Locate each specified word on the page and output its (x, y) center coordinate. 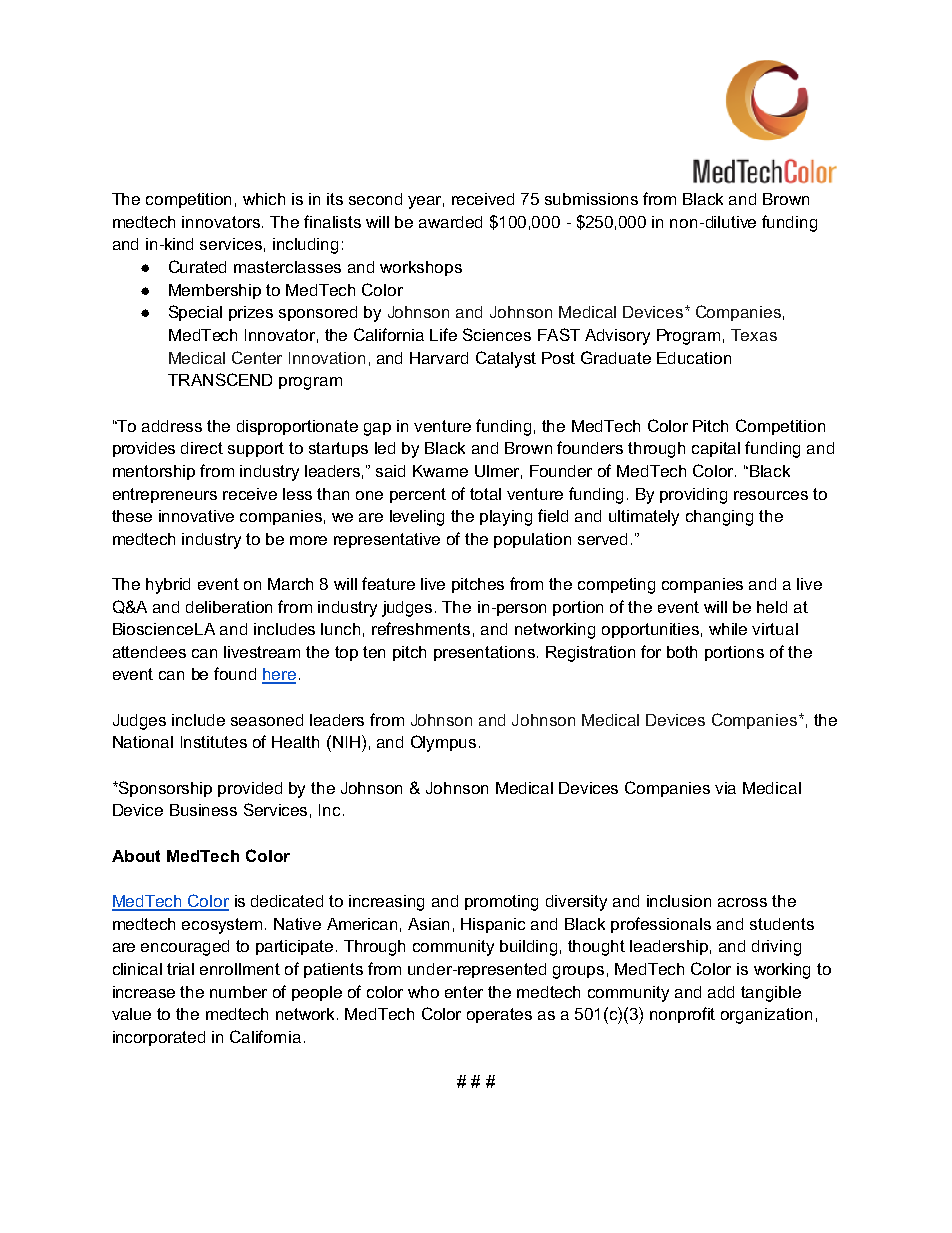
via (725, 788)
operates (499, 1015)
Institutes (214, 742)
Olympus (443, 743)
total (485, 494)
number (238, 992)
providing (693, 496)
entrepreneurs (165, 495)
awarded (450, 222)
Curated (197, 266)
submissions (591, 199)
